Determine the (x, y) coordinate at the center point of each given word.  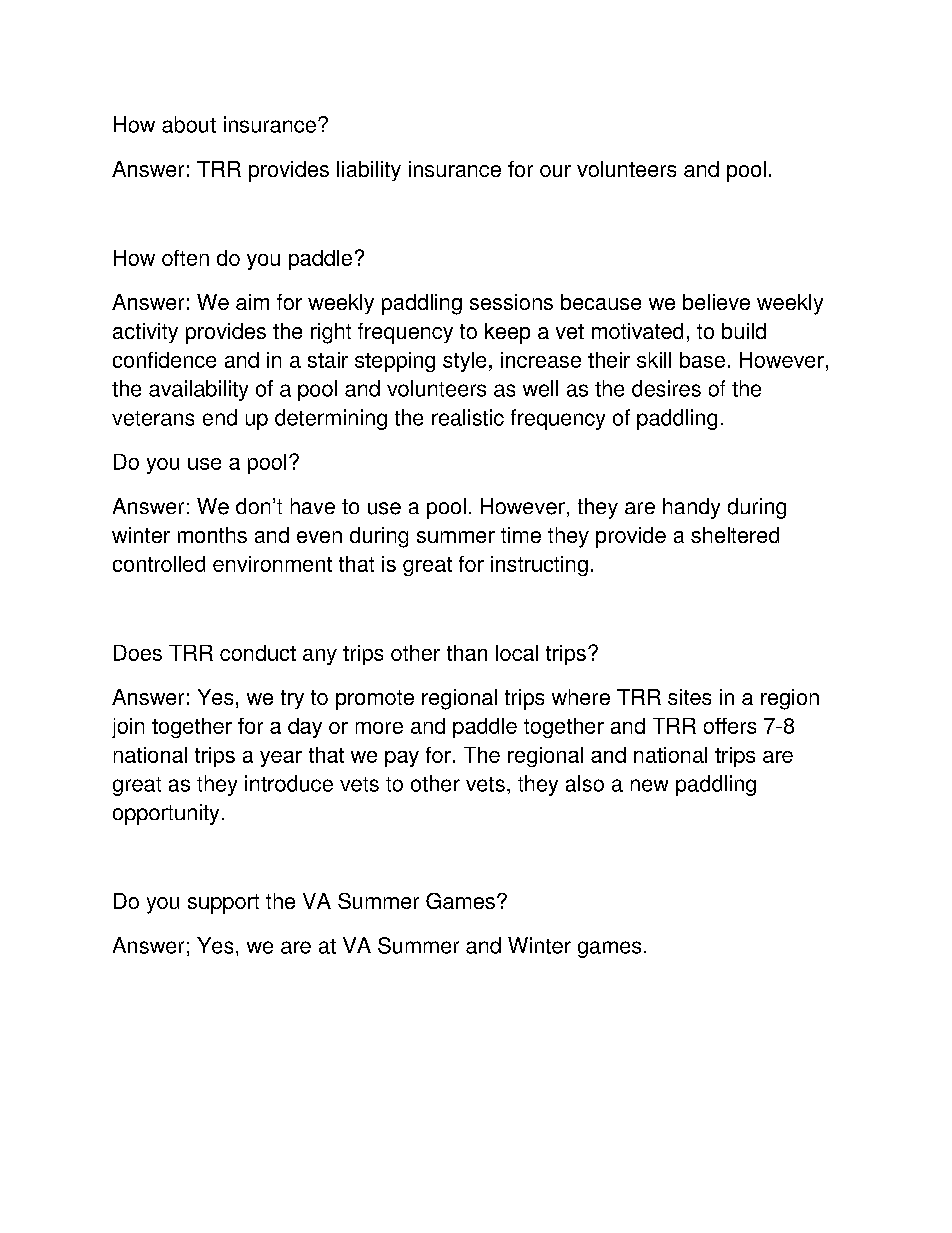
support (223, 904)
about (189, 124)
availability (198, 390)
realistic (468, 417)
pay (402, 759)
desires (666, 388)
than (467, 653)
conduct (258, 653)
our (555, 171)
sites (689, 697)
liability (369, 171)
